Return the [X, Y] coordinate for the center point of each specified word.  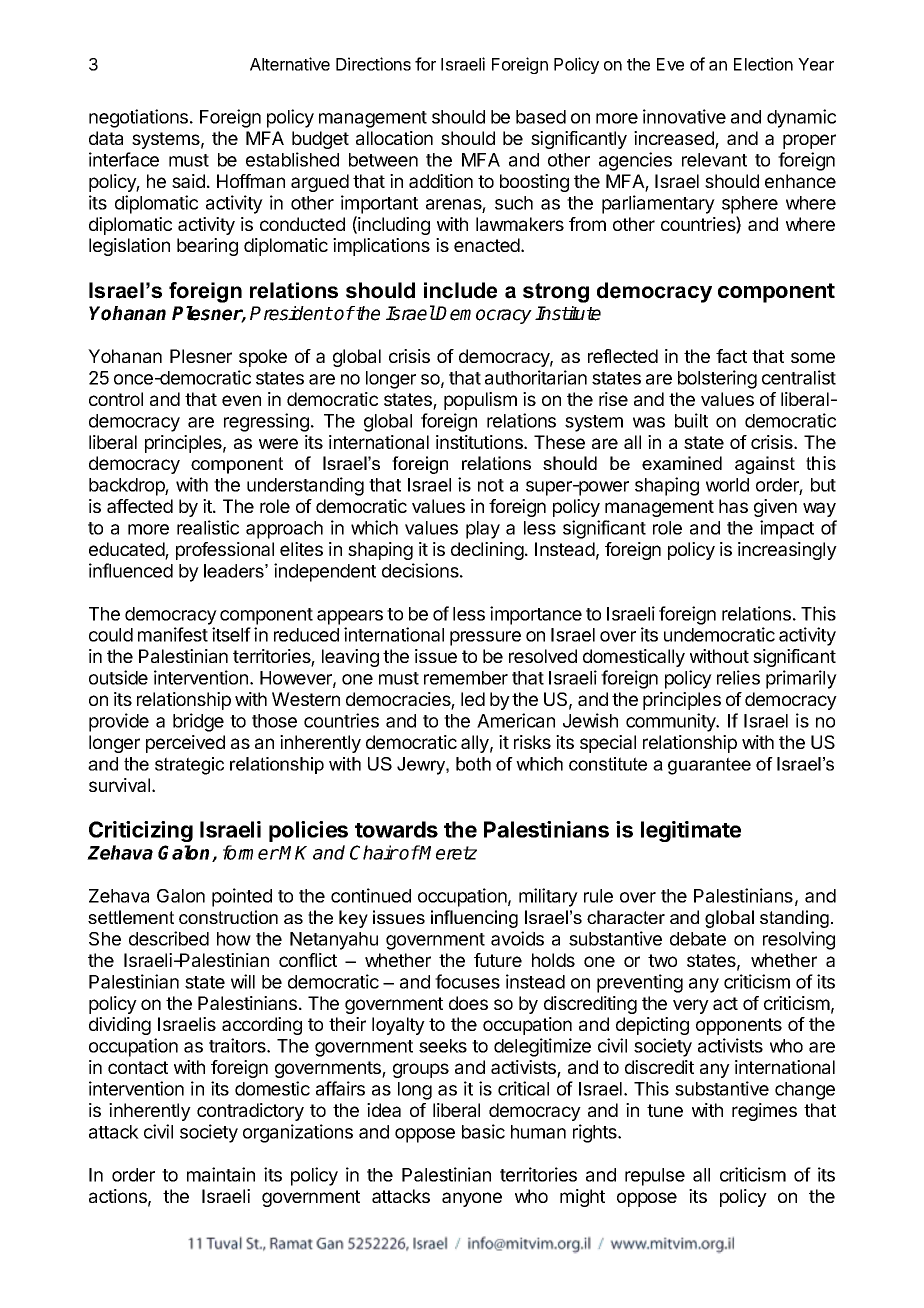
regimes [764, 1112]
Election [763, 64]
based [541, 117]
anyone [472, 1199]
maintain [221, 1174]
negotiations [140, 118]
